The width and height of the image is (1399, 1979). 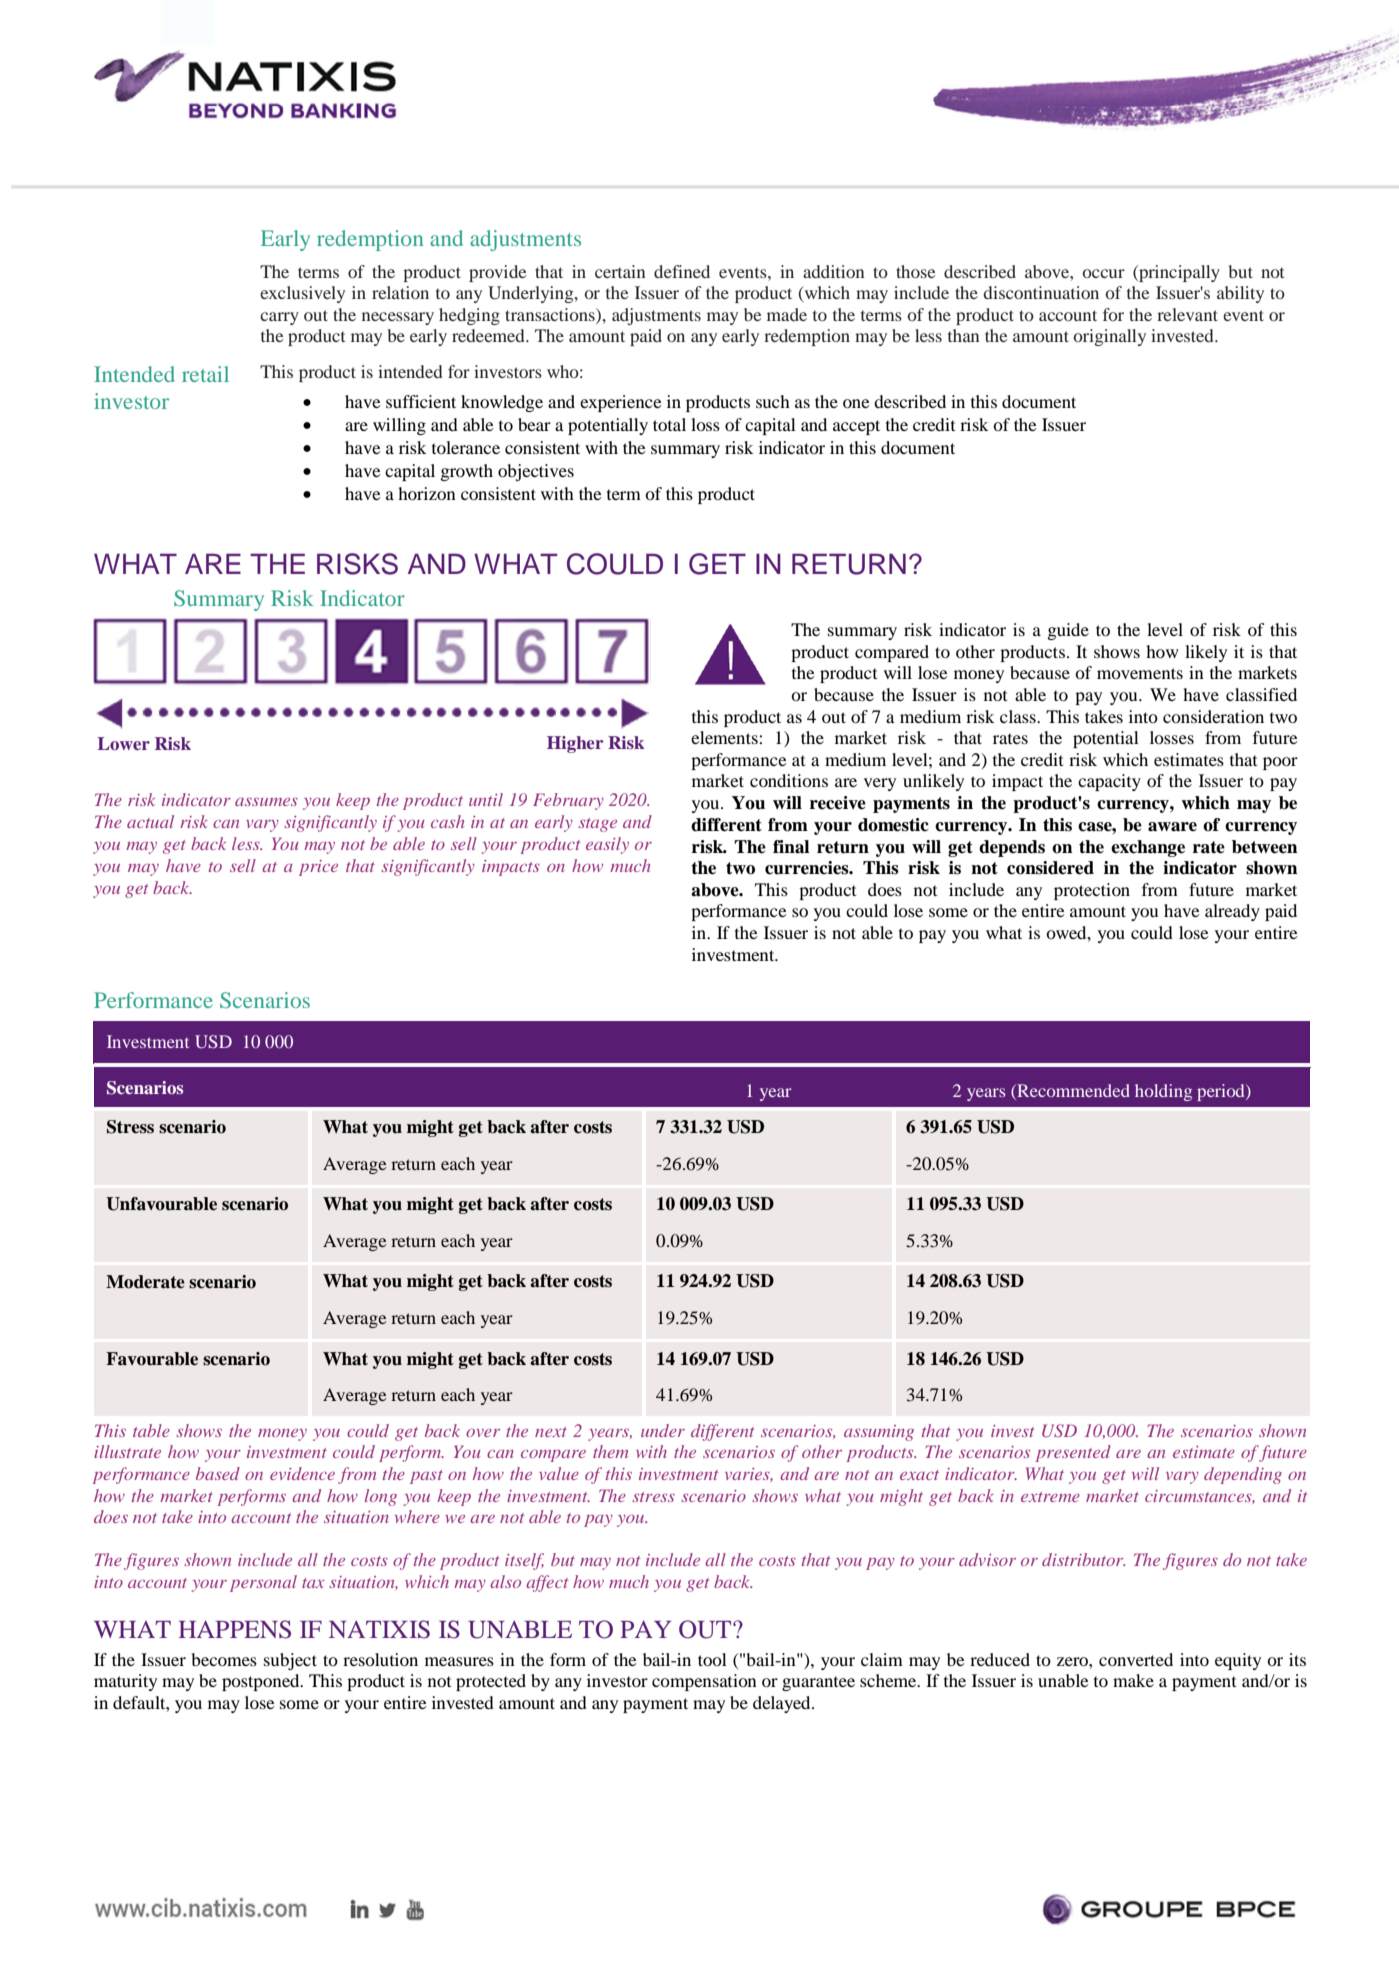 I want to click on defined, so click(x=682, y=271).
